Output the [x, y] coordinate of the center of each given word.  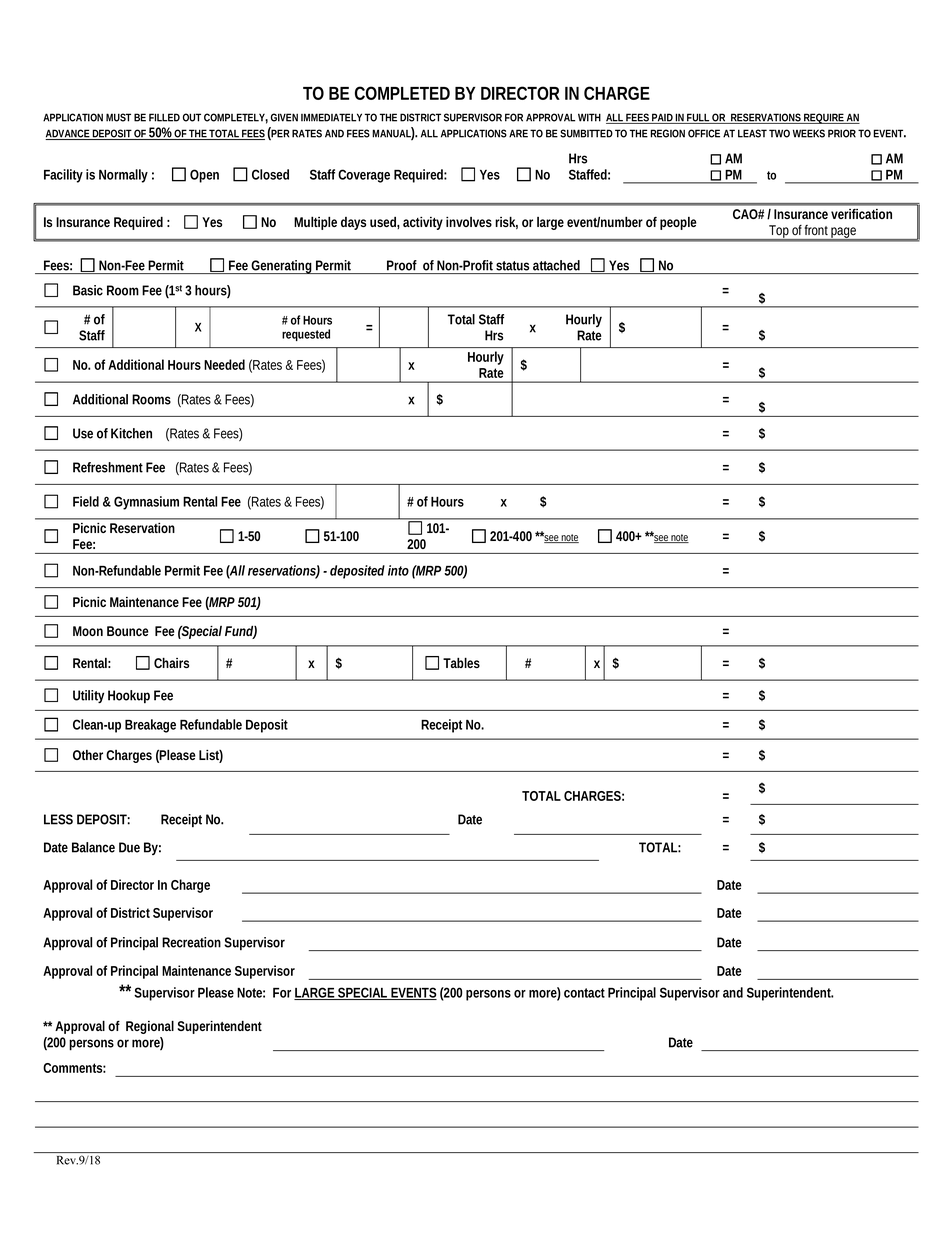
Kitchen [131, 433]
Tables [461, 662]
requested [306, 335]
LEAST [752, 133]
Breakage [150, 726]
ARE [518, 133]
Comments [74, 1068]
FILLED [164, 117]
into [398, 570]
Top [779, 233]
